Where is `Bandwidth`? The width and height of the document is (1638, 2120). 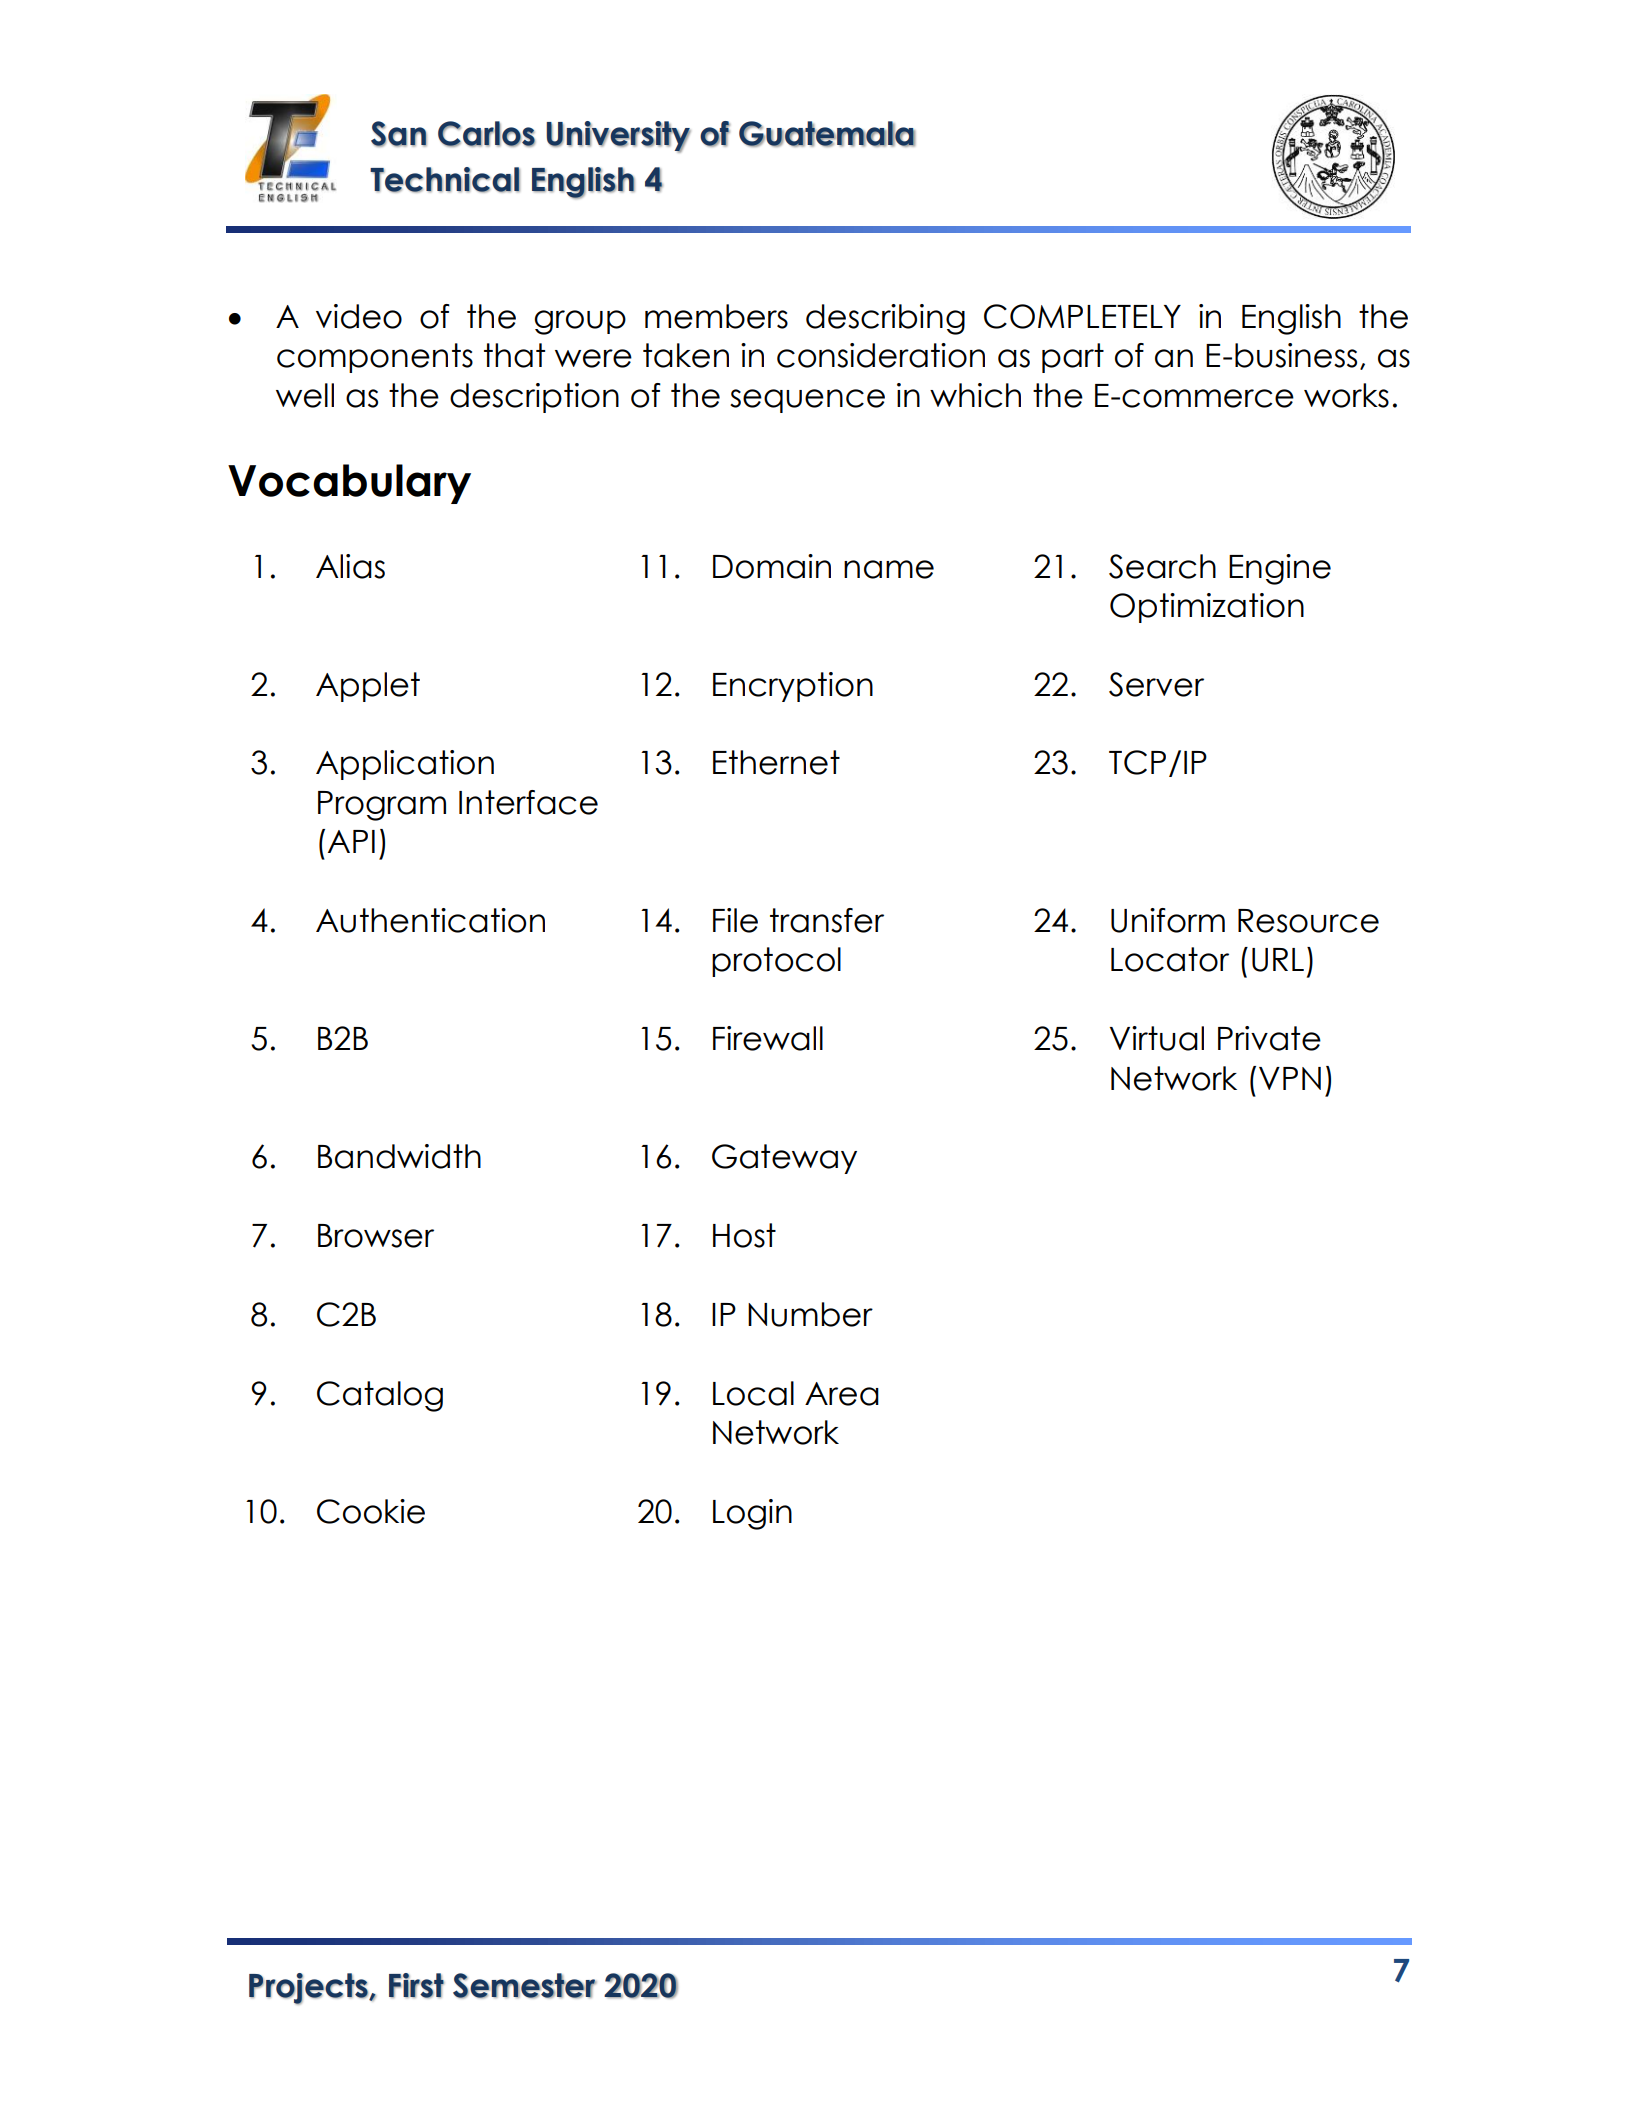 Bandwidth is located at coordinates (399, 1156).
